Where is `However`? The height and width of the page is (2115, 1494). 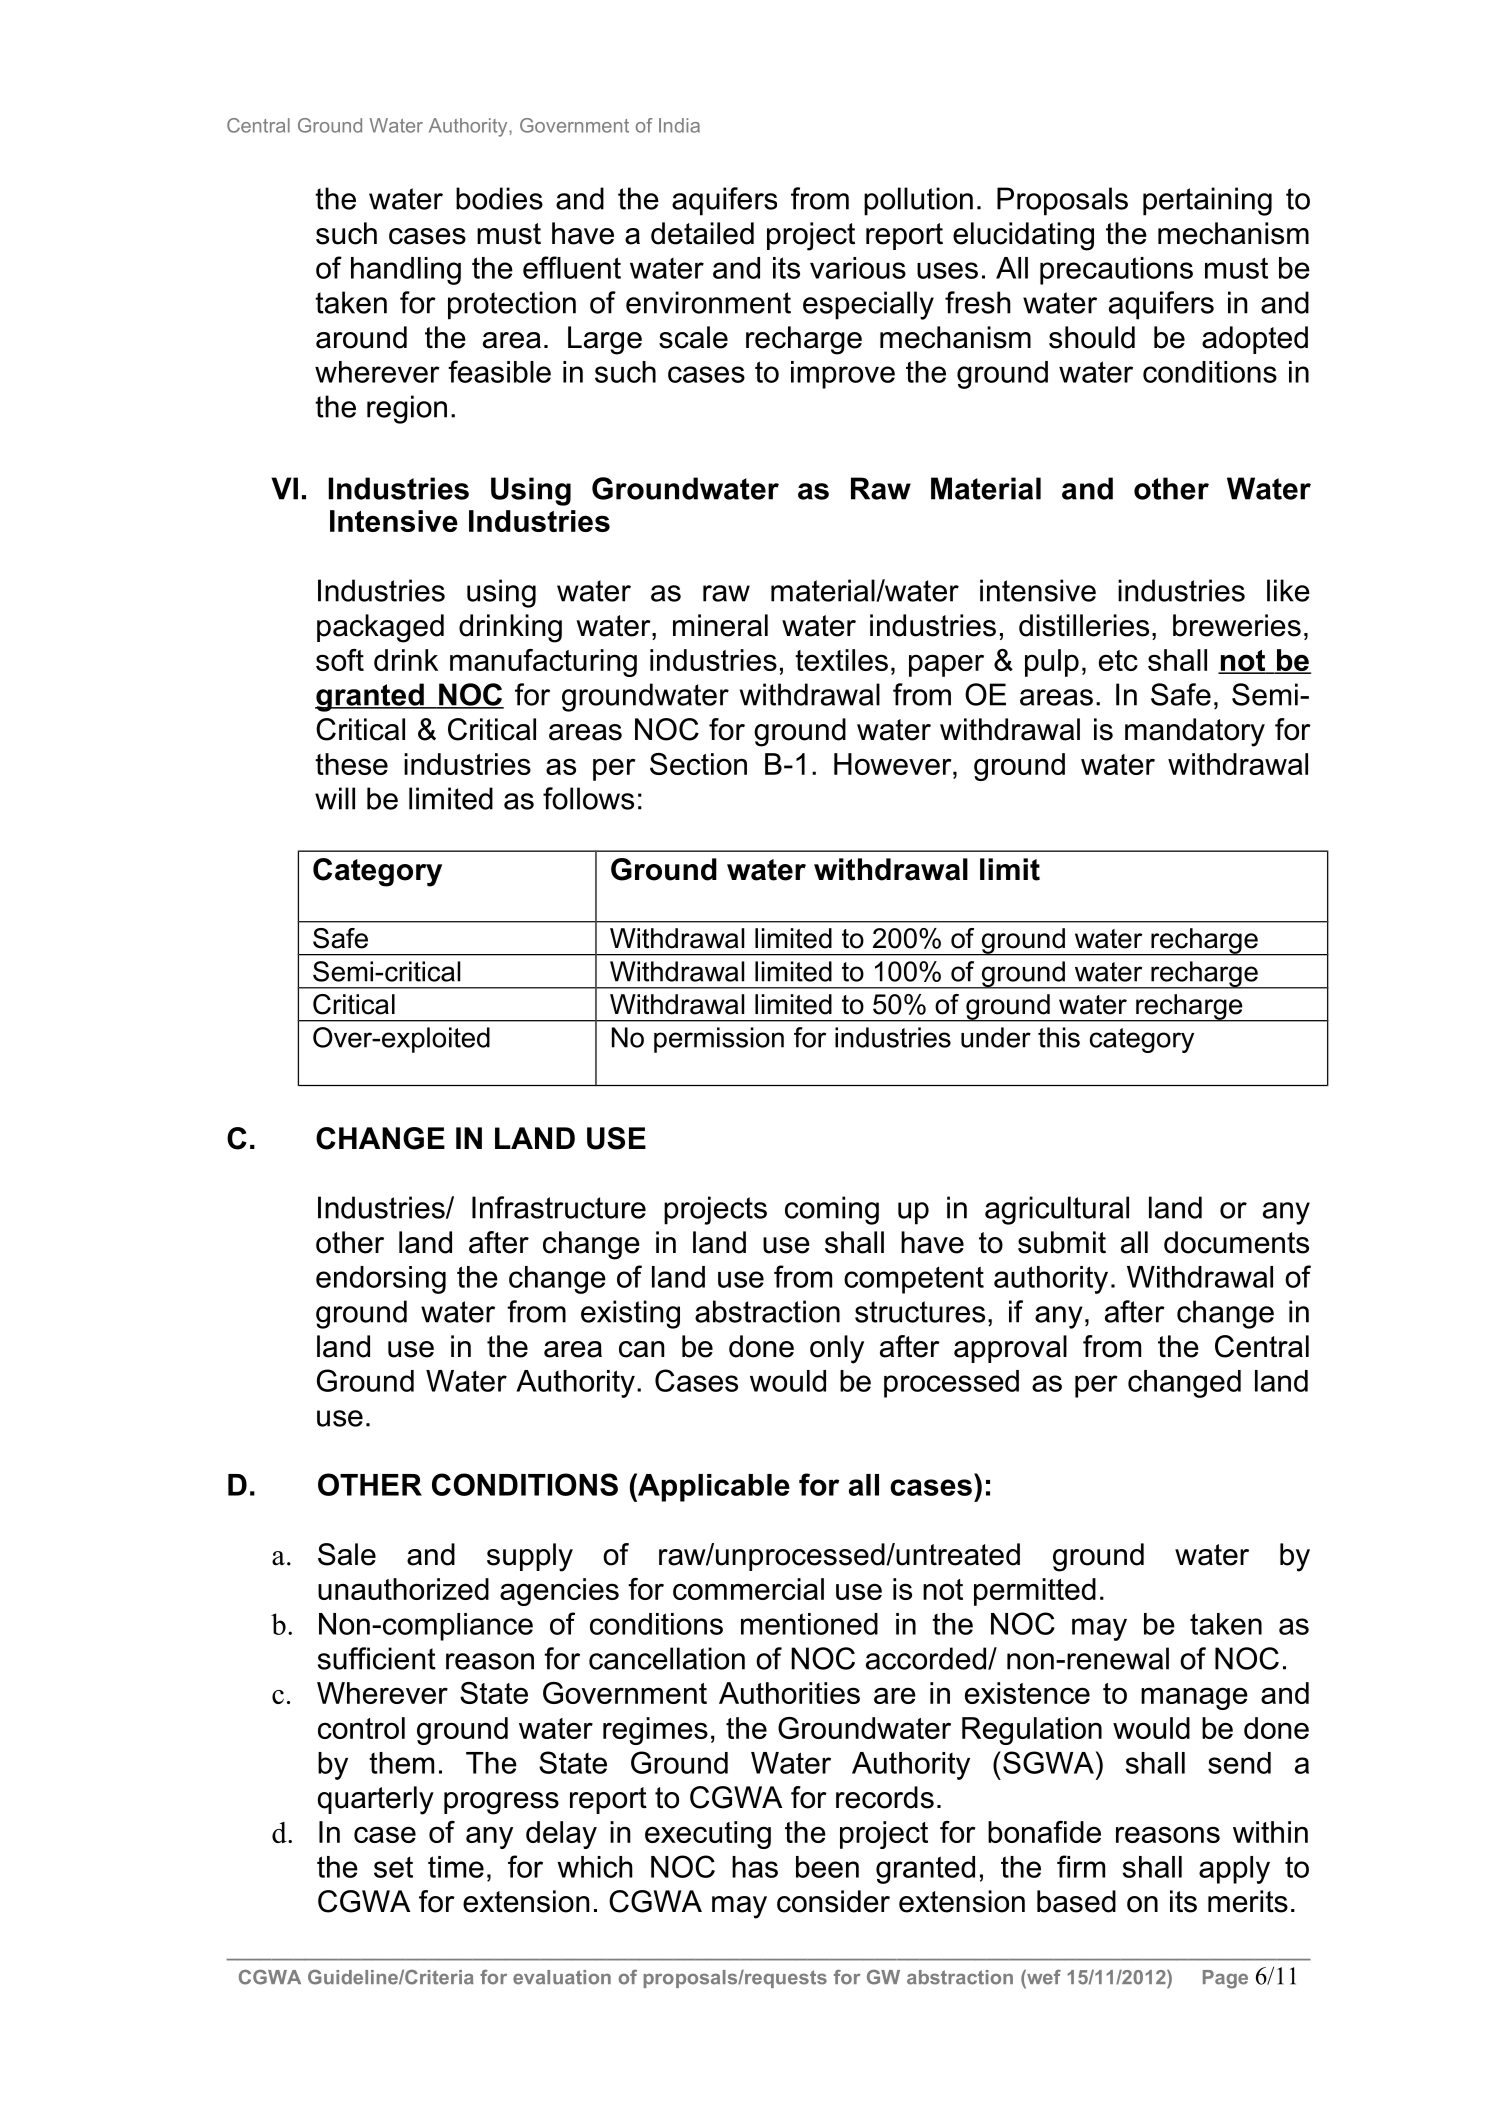 However is located at coordinates (894, 764).
